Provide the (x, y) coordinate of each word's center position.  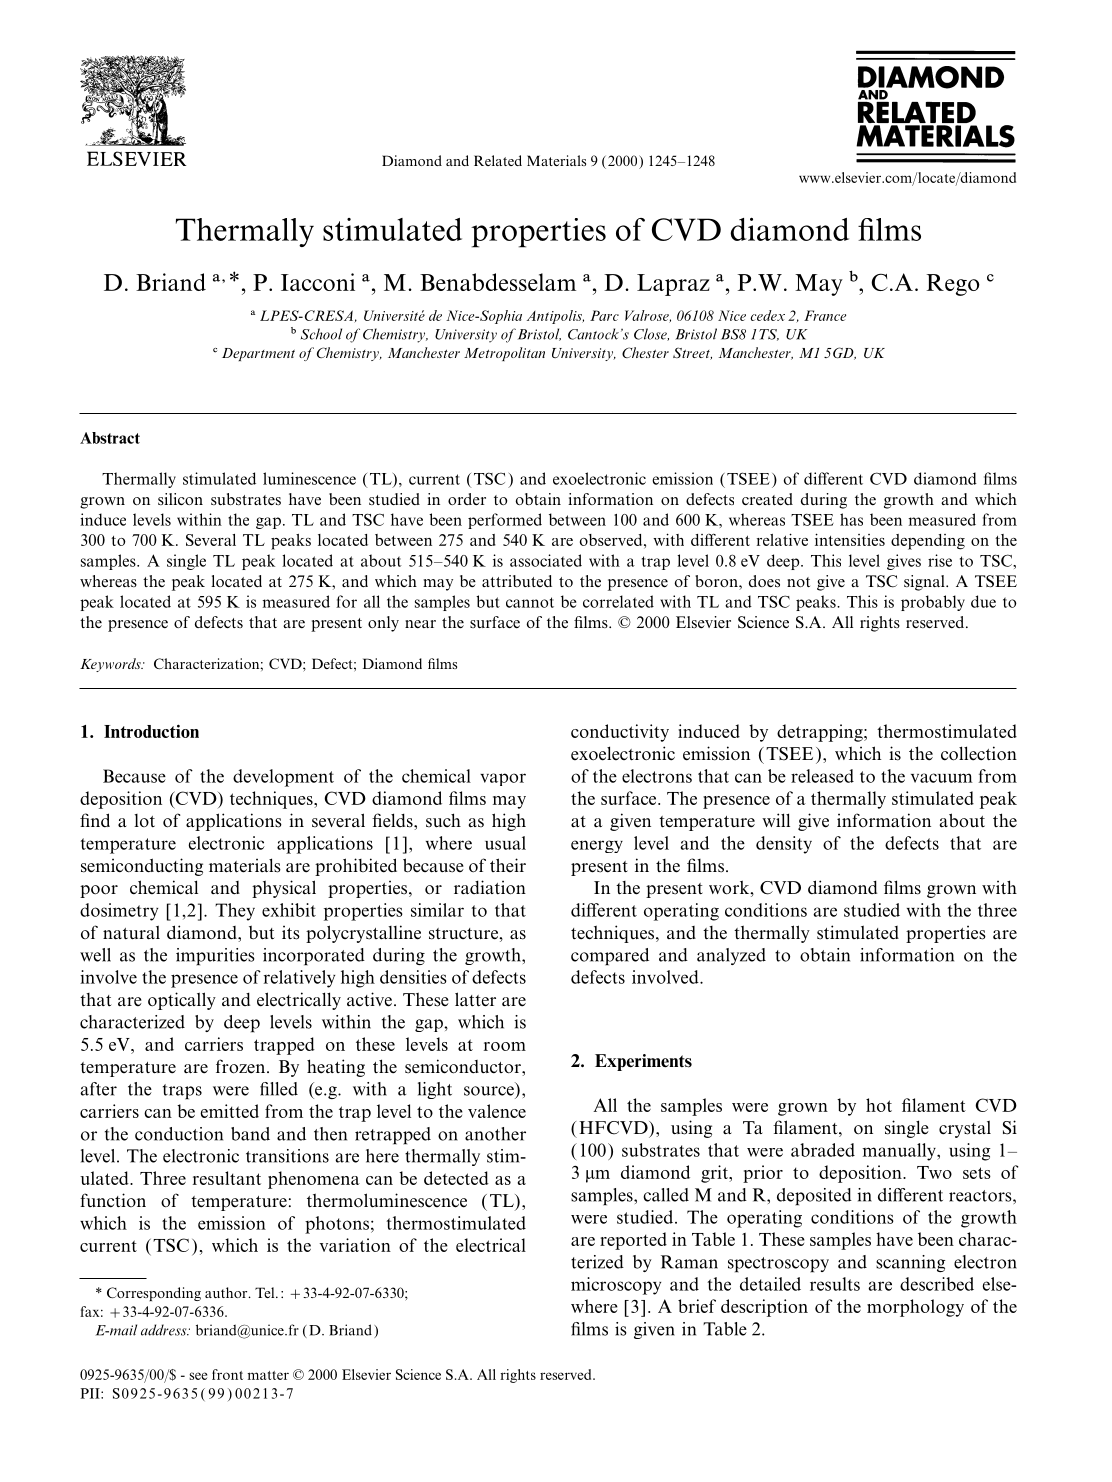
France (825, 315)
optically (182, 1001)
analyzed (731, 956)
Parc (604, 315)
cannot (530, 602)
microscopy (616, 1286)
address (165, 1330)
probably (933, 603)
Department (258, 354)
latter (475, 999)
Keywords (111, 665)
